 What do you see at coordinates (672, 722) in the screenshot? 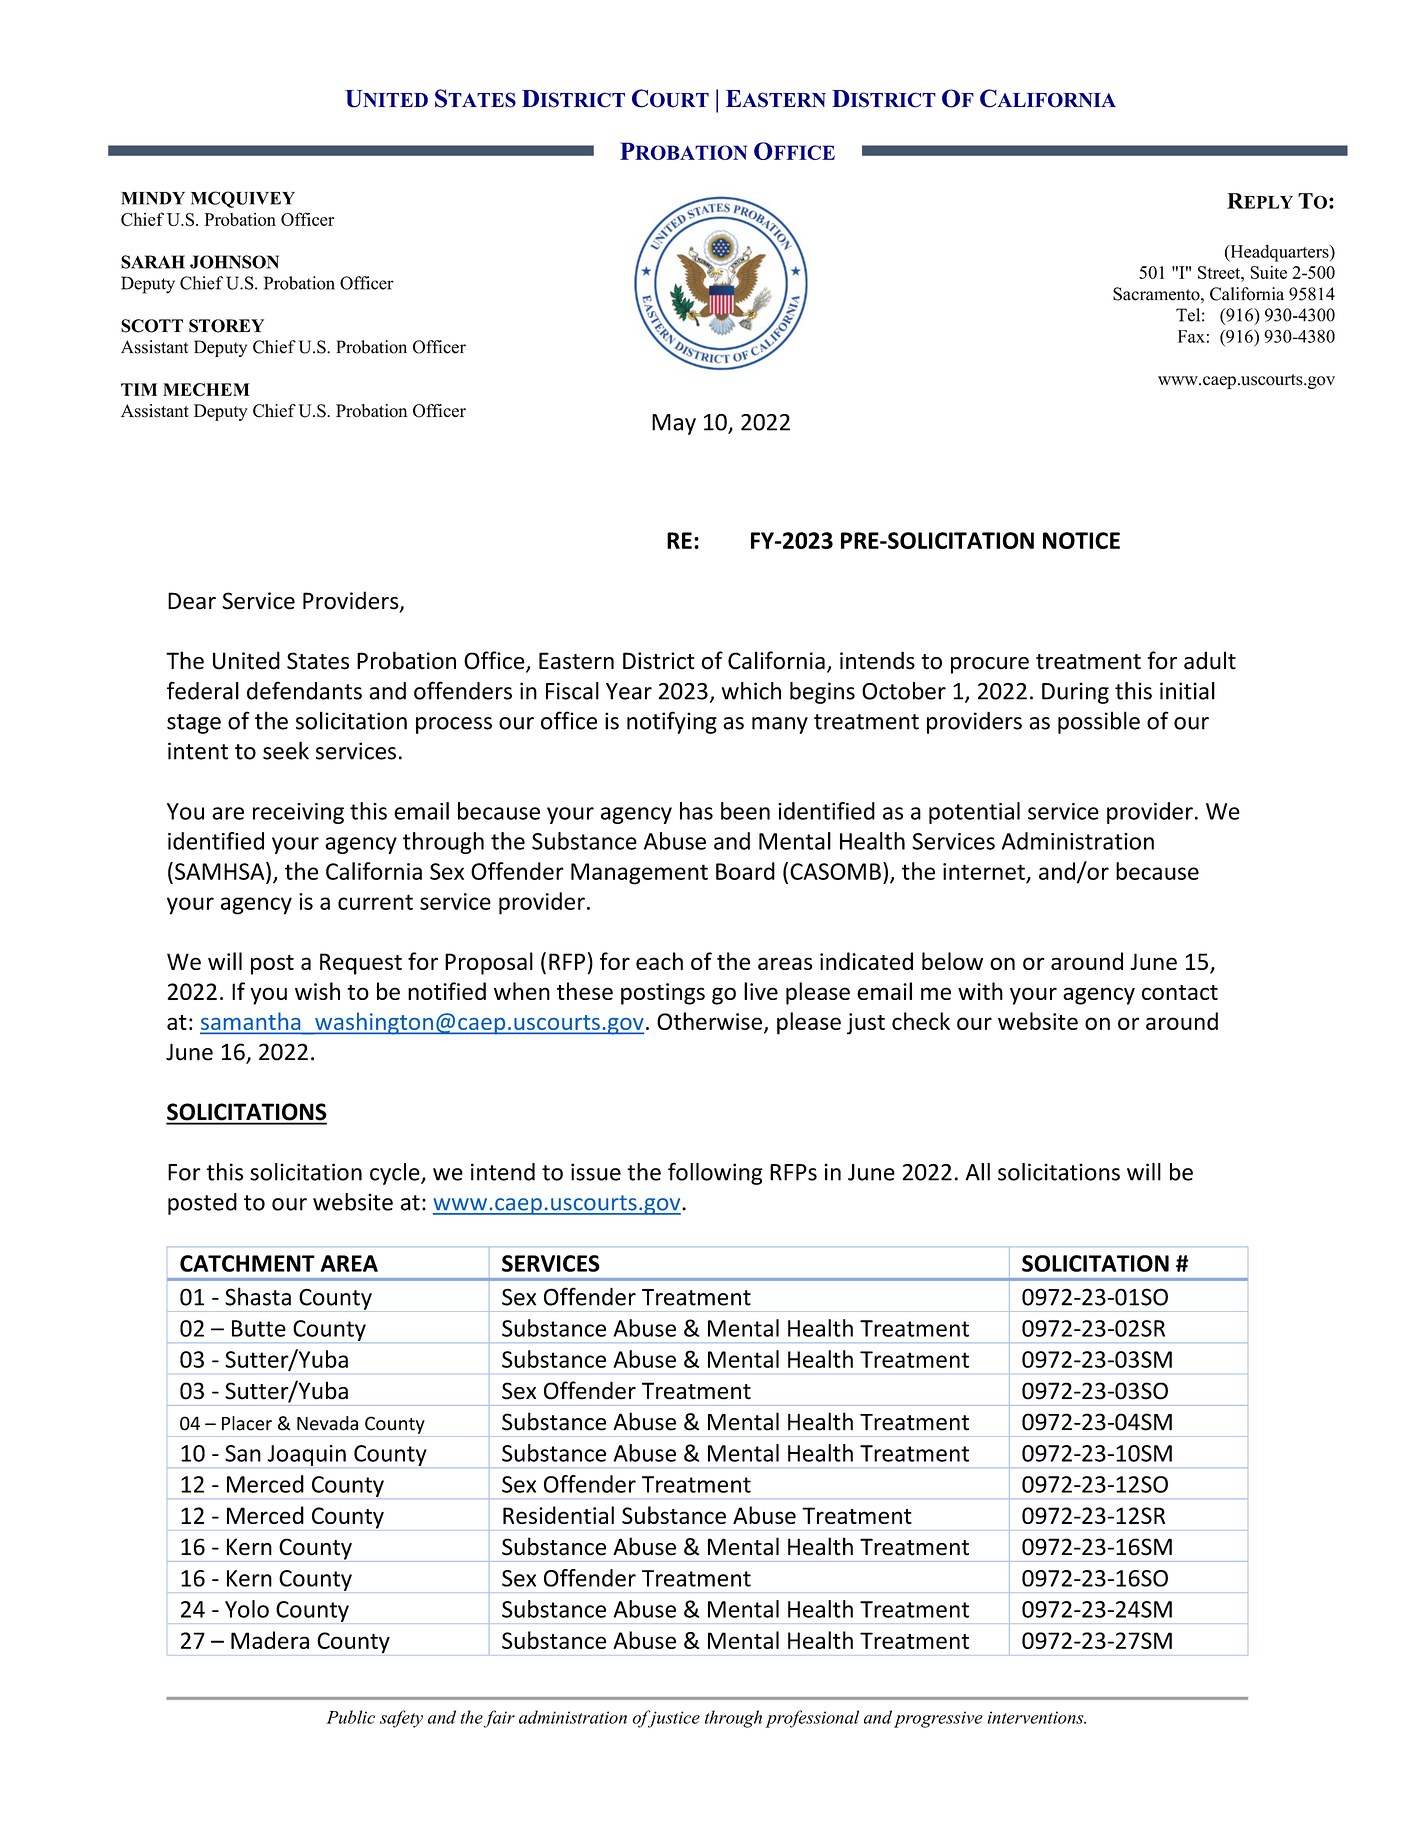
I see `notifying` at bounding box center [672, 722].
